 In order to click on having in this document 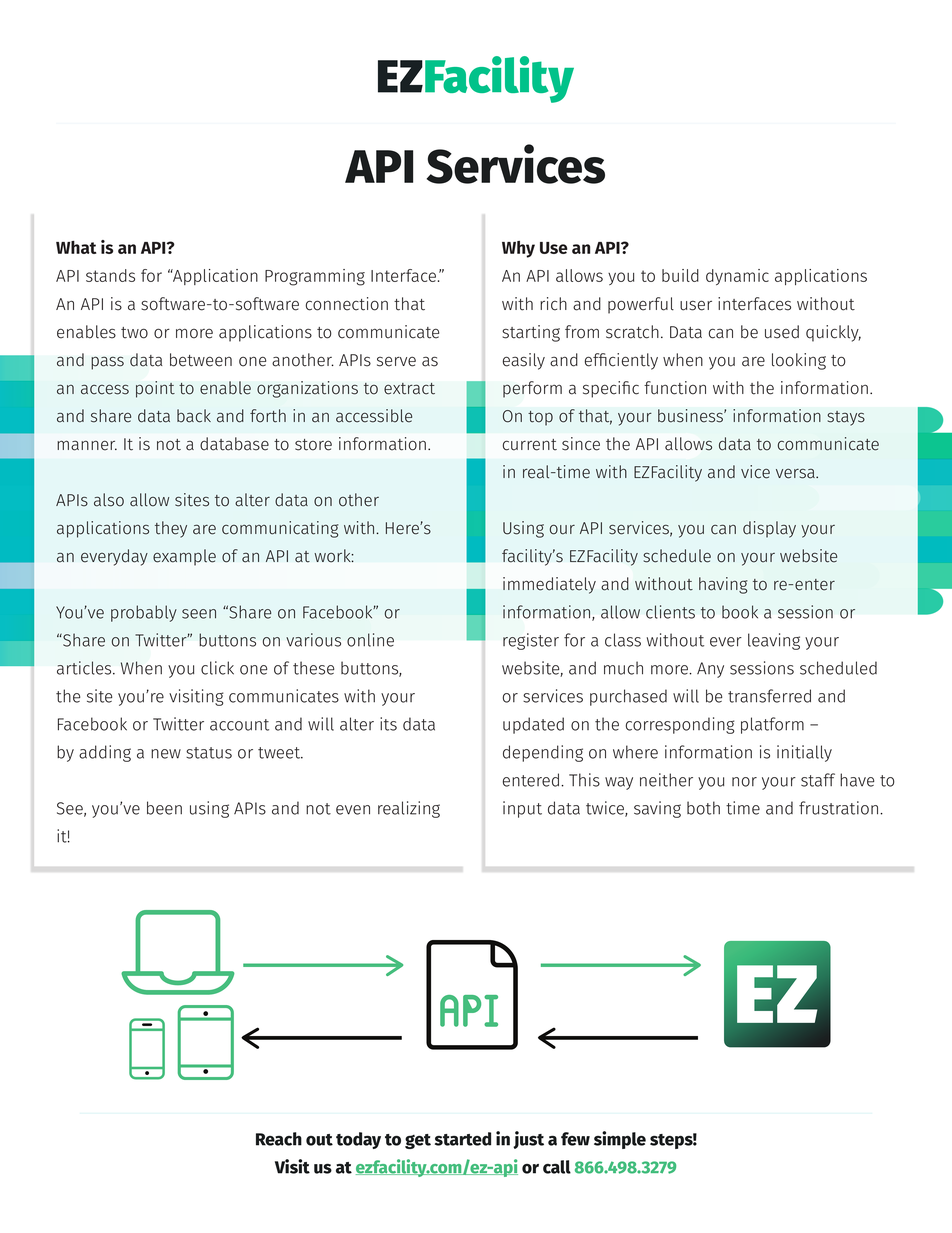, I will do `click(723, 585)`.
